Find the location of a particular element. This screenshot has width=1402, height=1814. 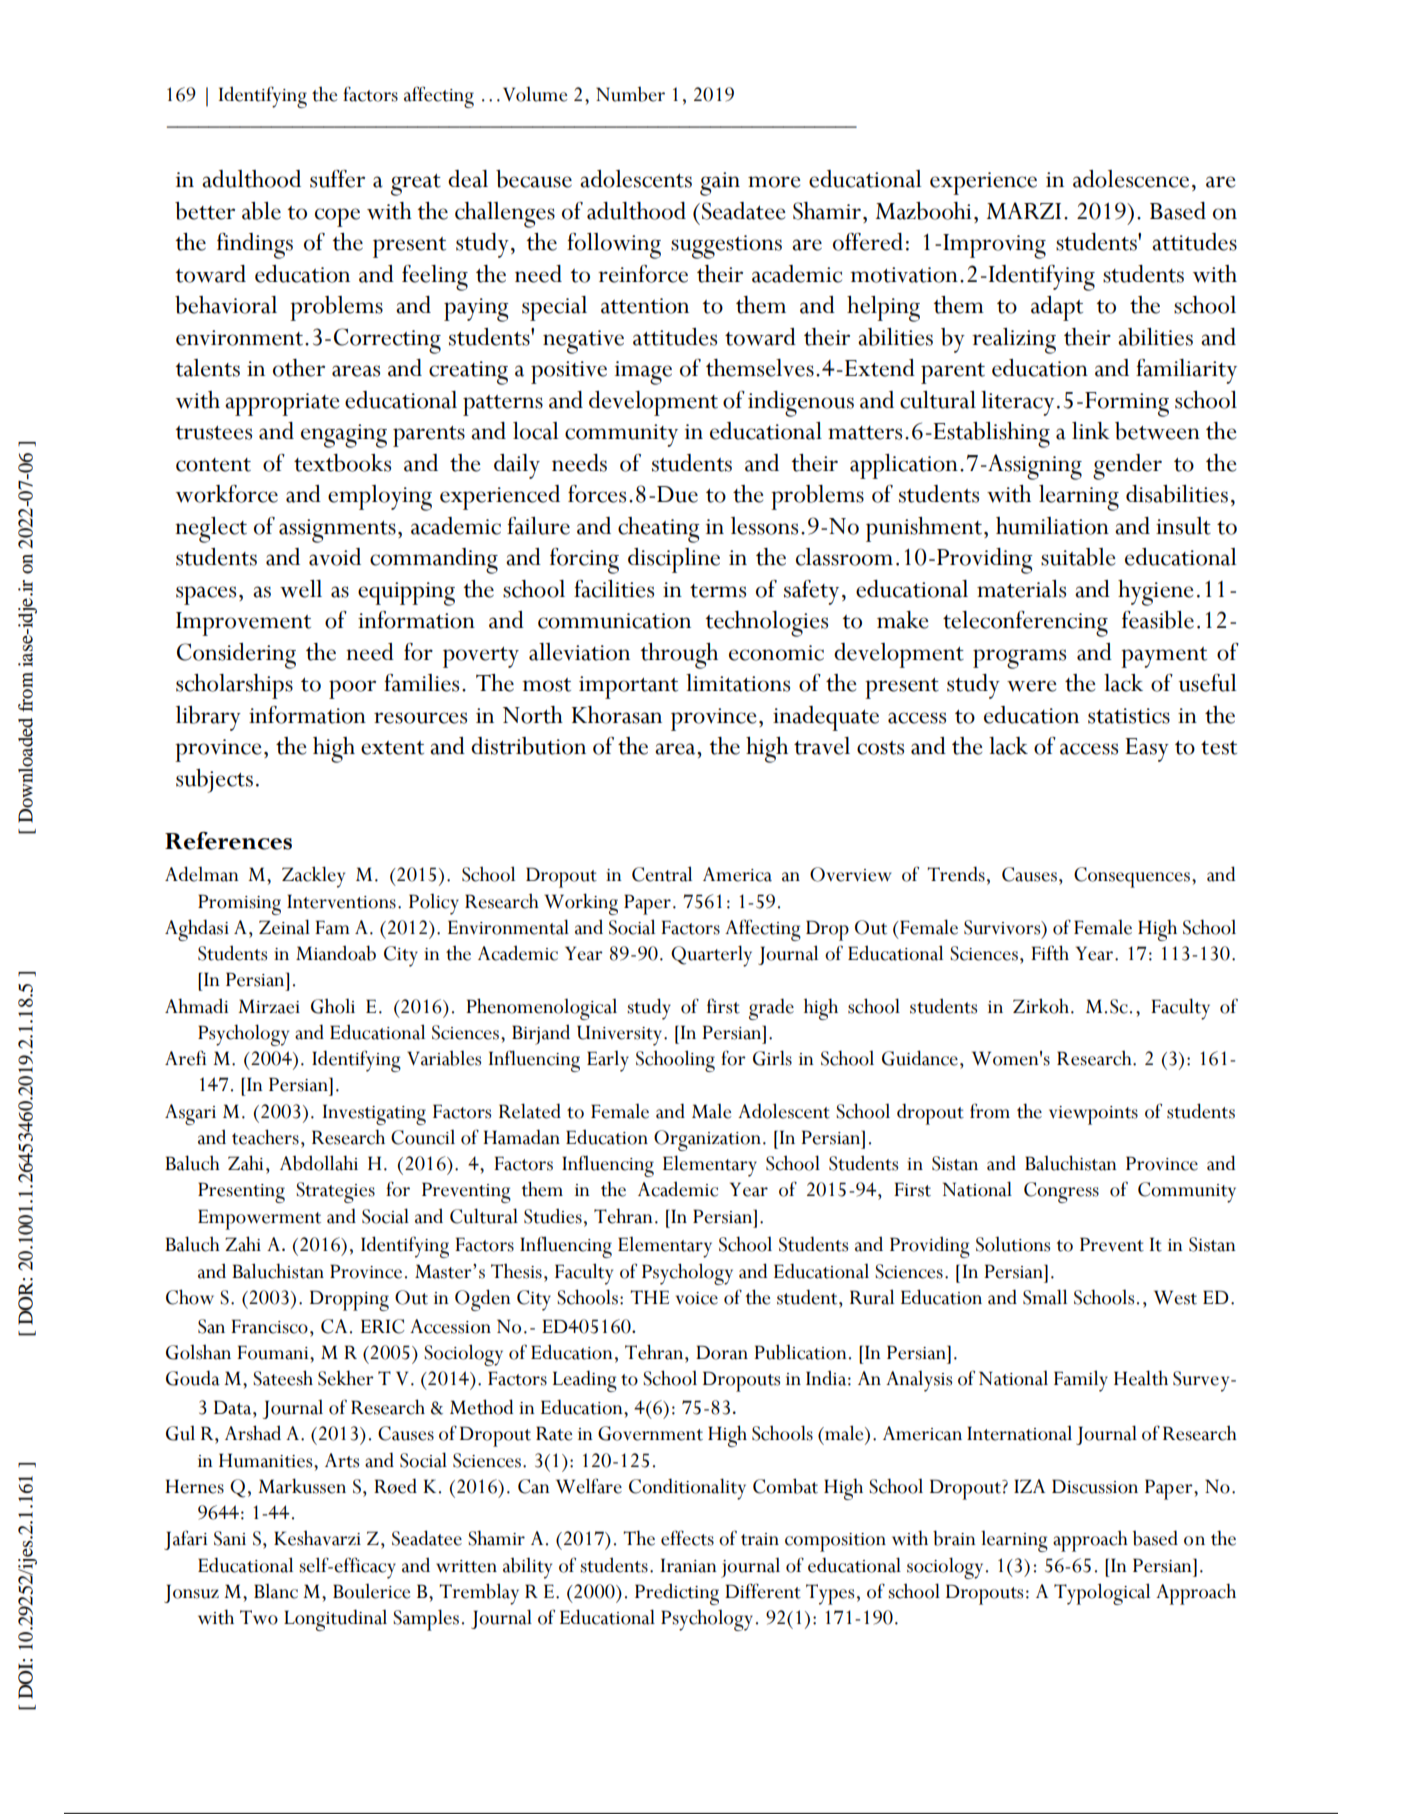

Interventions is located at coordinates (341, 901).
